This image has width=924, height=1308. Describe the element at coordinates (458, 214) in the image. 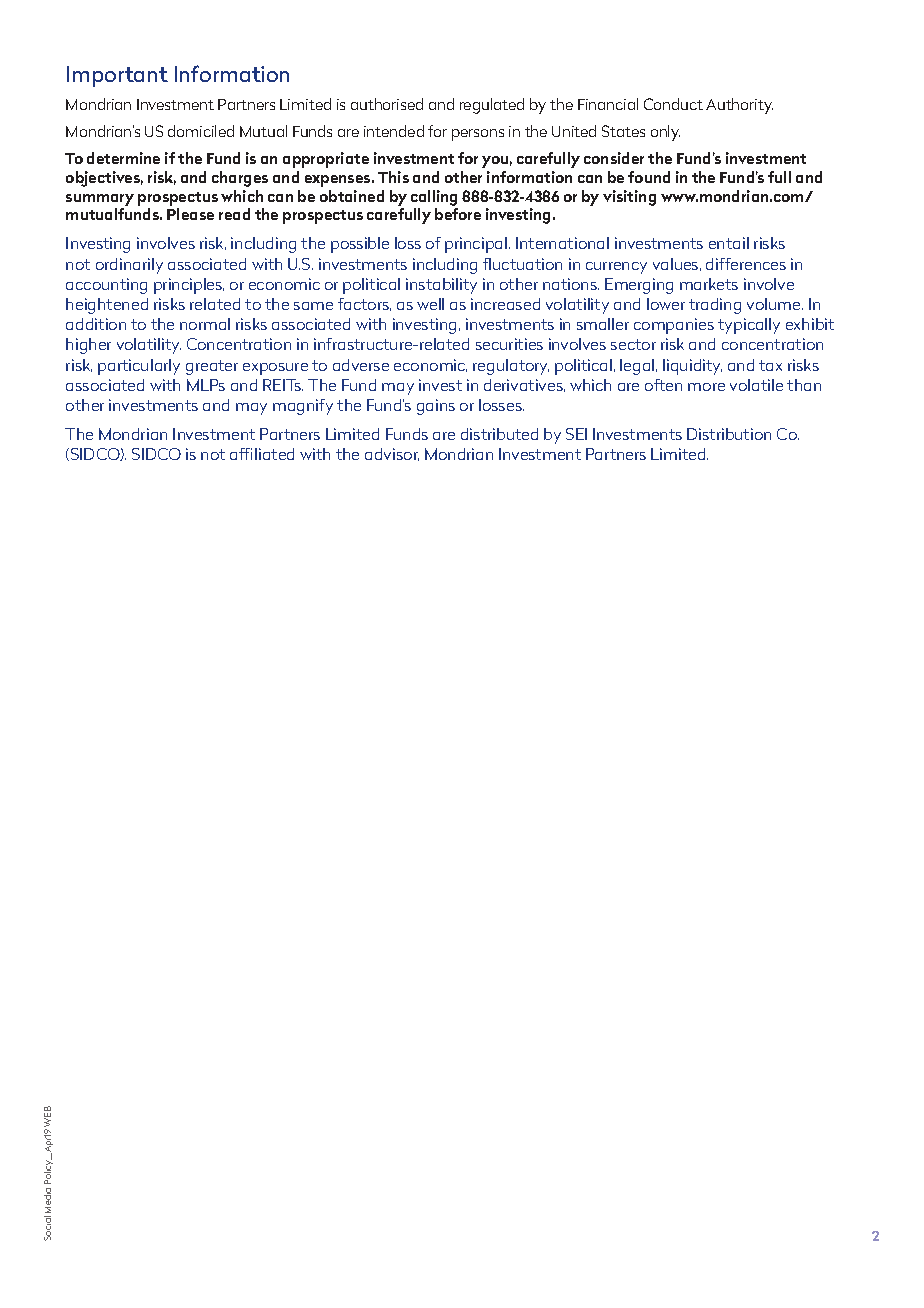

I see `before` at that location.
